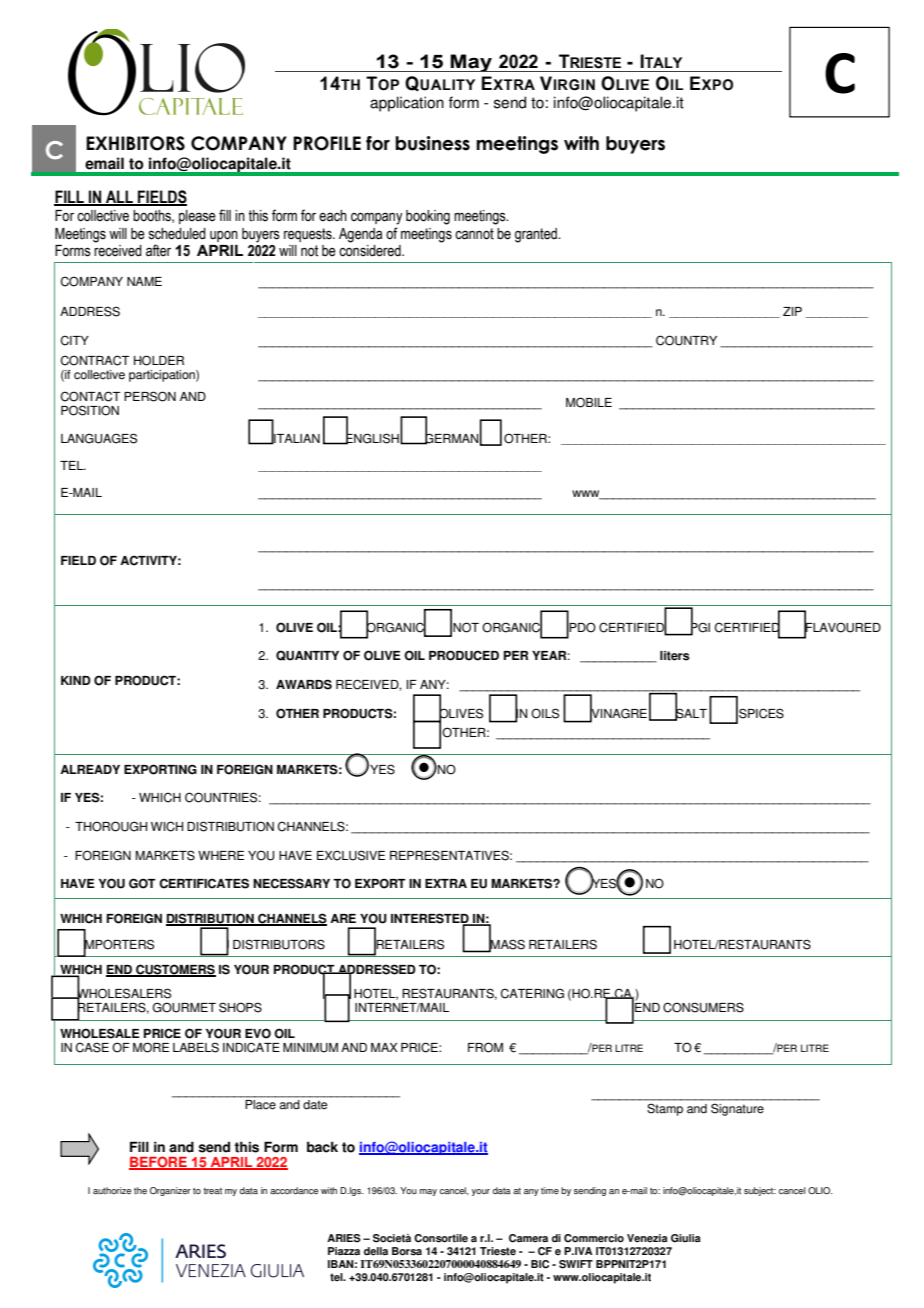 This screenshot has height=1308, width=924. What do you see at coordinates (589, 402) in the screenshot?
I see `MOBILE` at bounding box center [589, 402].
